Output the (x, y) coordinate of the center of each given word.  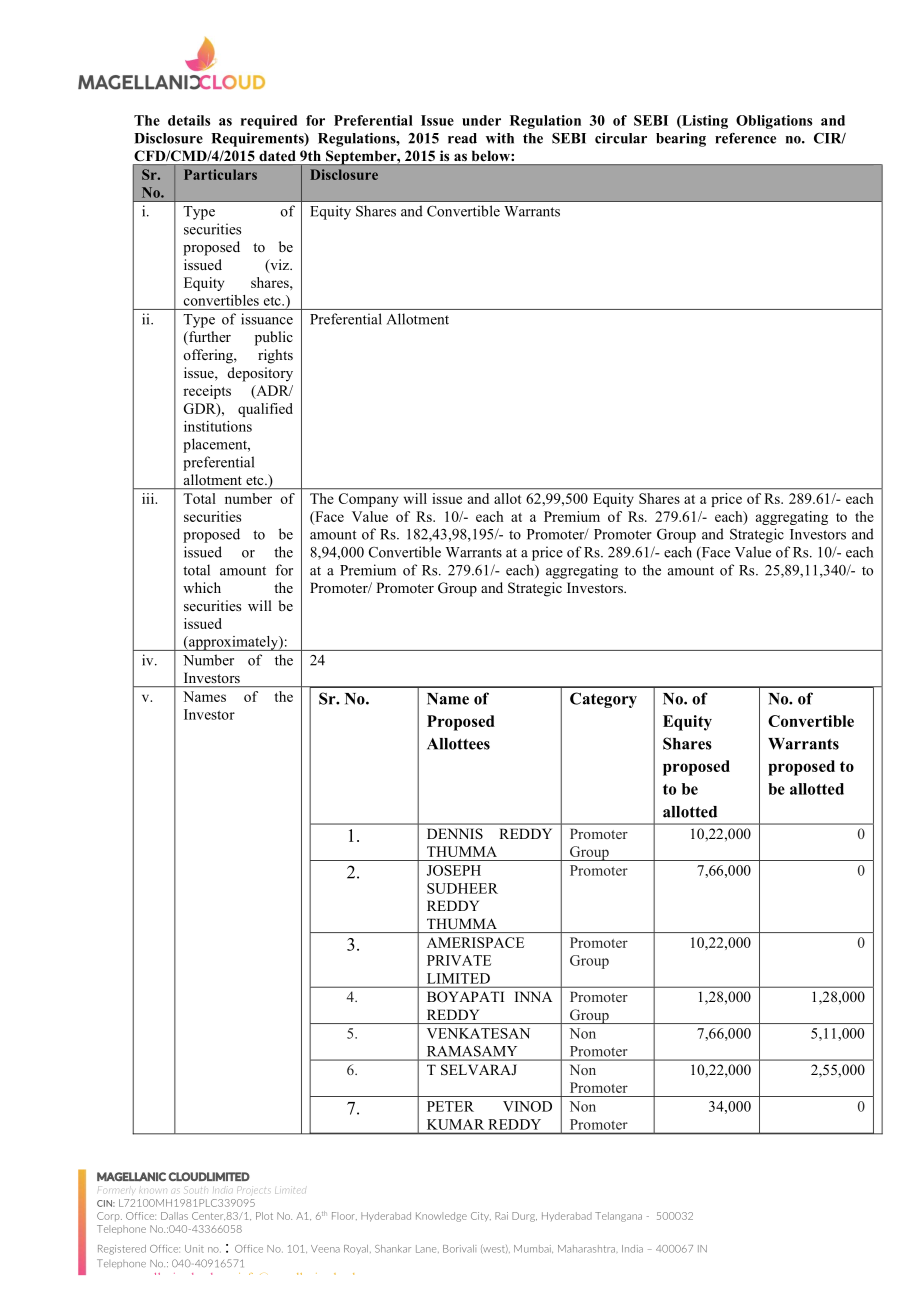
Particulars (220, 174)
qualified (265, 410)
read (462, 138)
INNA (533, 996)
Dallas (174, 1216)
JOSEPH (454, 870)
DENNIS (455, 834)
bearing (681, 140)
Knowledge (441, 1217)
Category (603, 700)
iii (149, 498)
